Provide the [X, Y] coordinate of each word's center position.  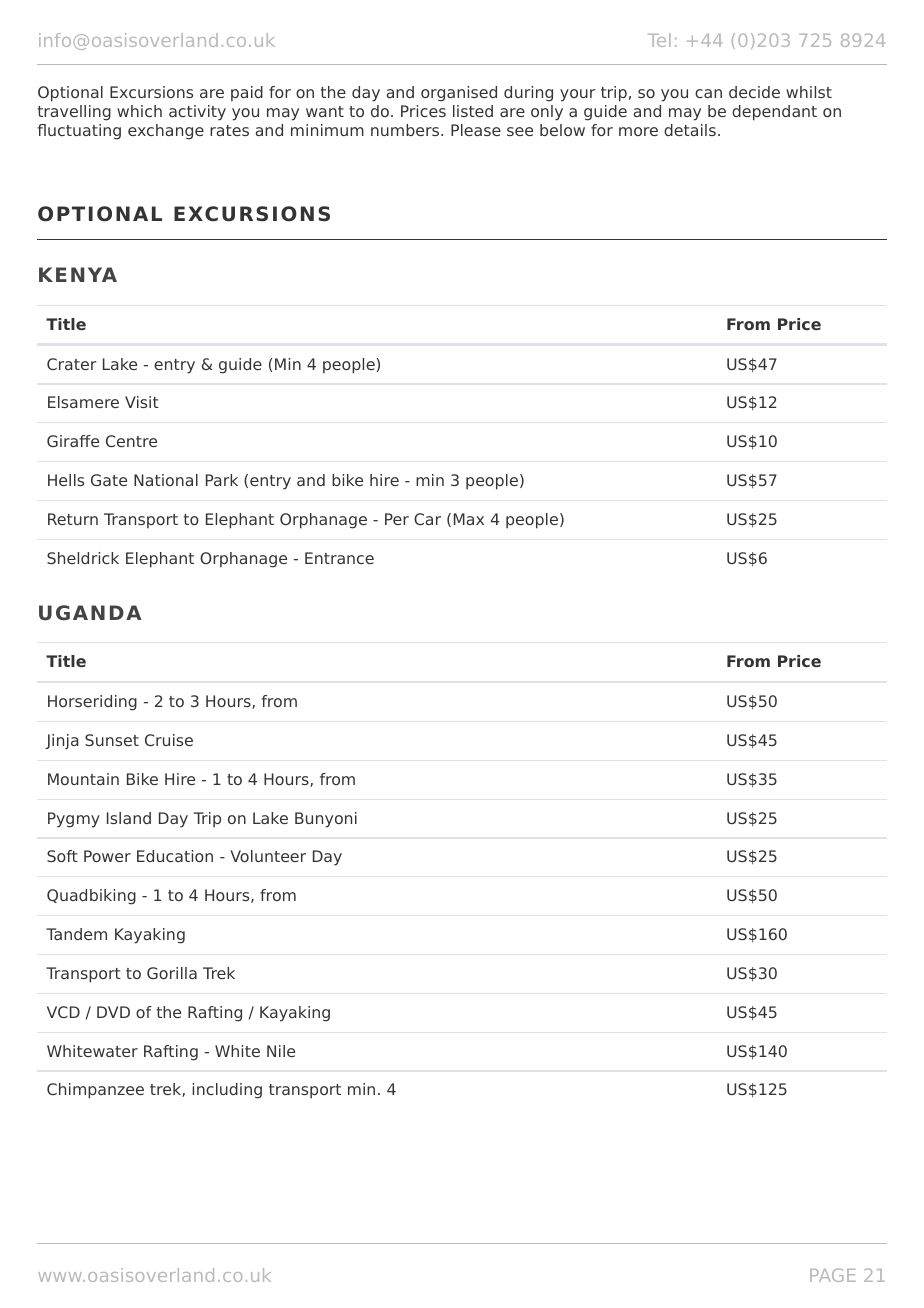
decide [754, 92]
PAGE [833, 1275]
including [227, 1091]
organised [459, 94]
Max [469, 519]
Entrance [339, 558]
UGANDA [90, 613]
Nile [281, 1051]
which [139, 111]
